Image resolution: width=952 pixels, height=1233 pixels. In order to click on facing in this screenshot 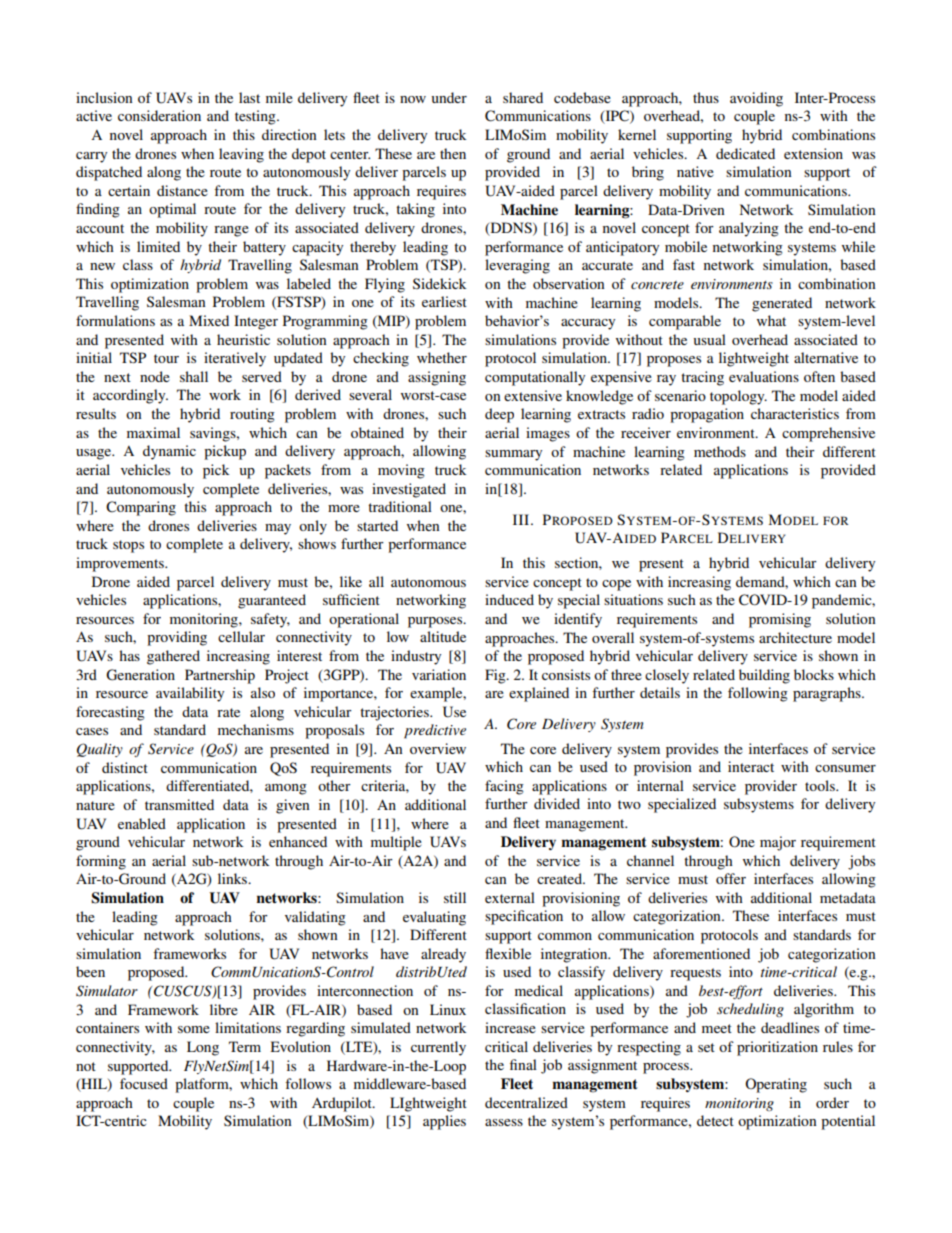, I will do `click(504, 787)`.
